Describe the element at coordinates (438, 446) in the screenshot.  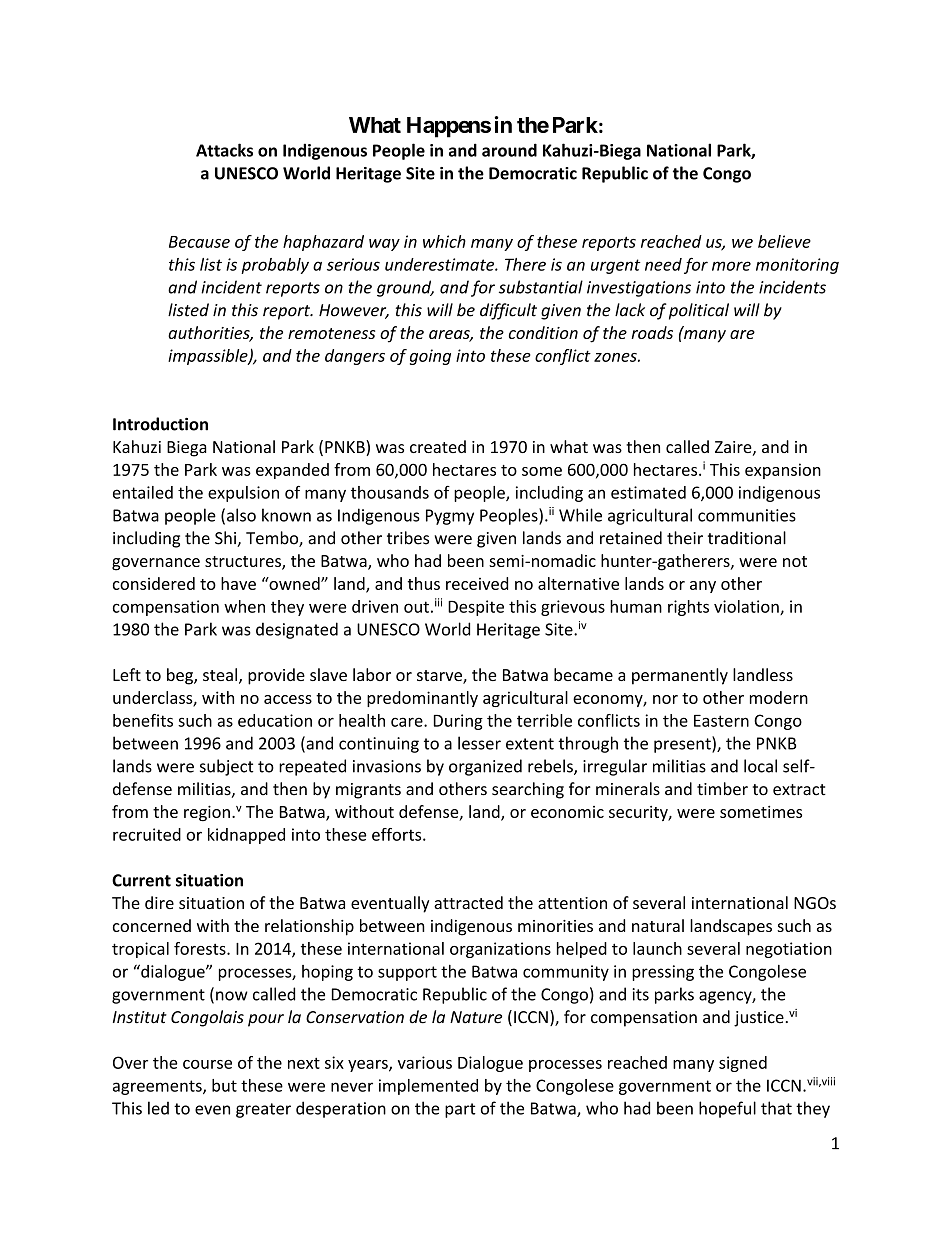
I see `created` at that location.
